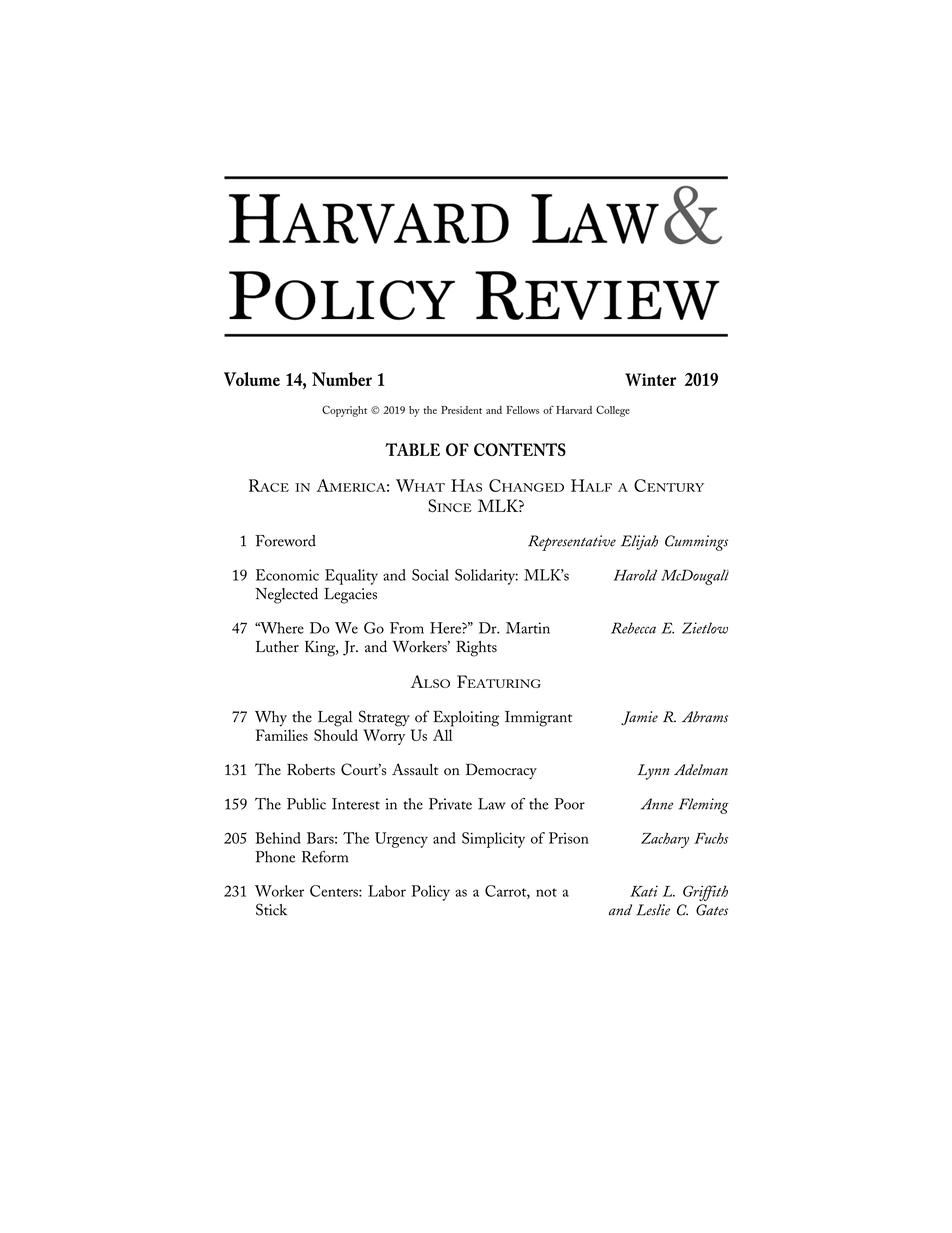  What do you see at coordinates (342, 379) in the screenshot?
I see `Number` at bounding box center [342, 379].
